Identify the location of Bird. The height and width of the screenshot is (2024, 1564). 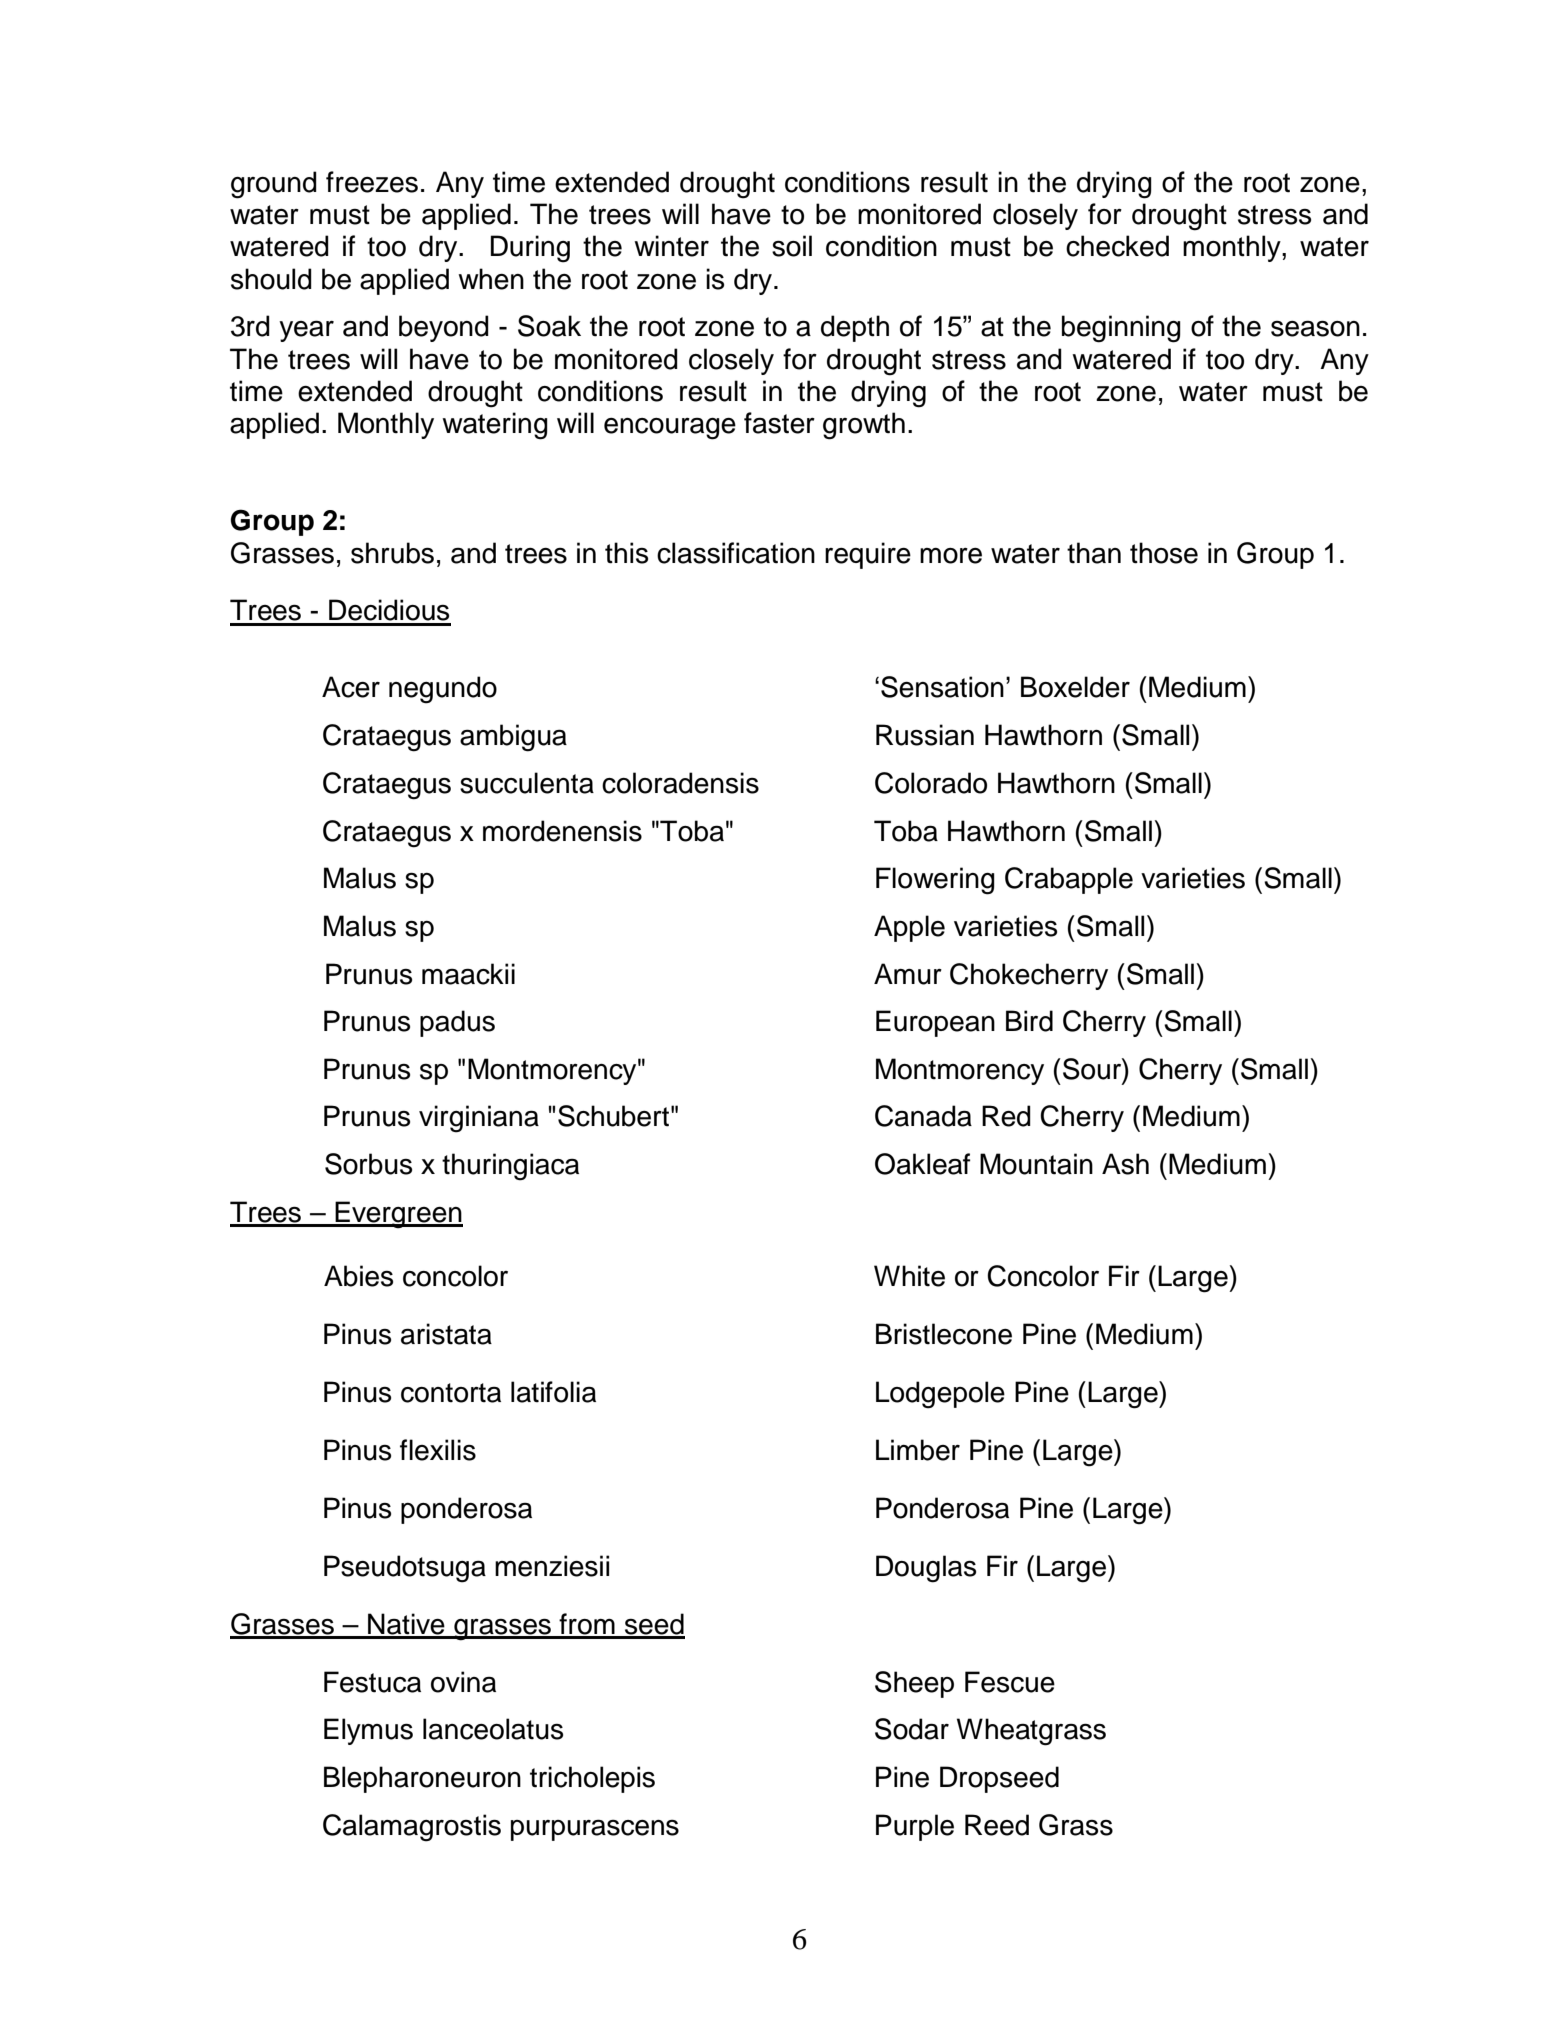
(1029, 1021).
